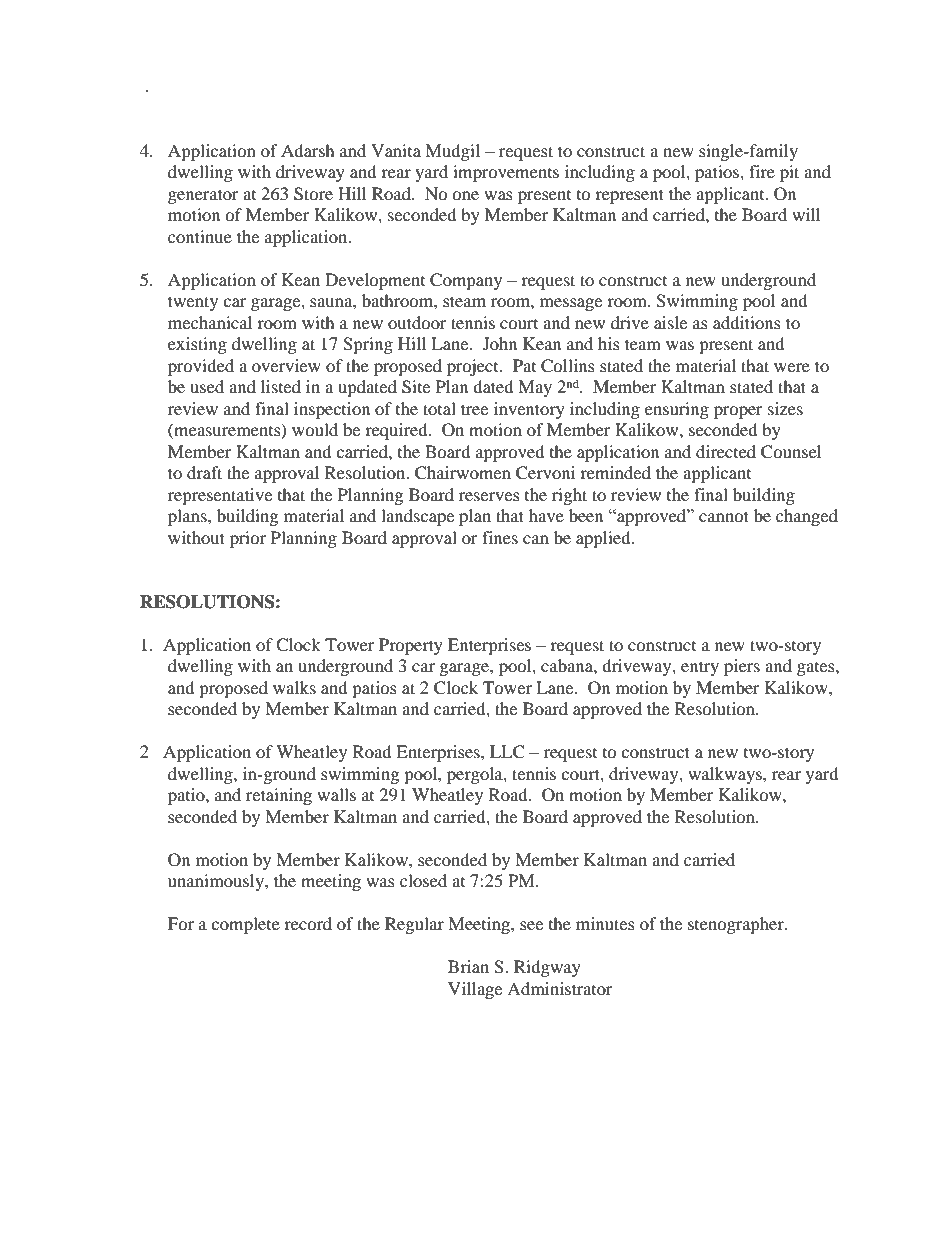 This image has height=1233, width=952. What do you see at coordinates (724, 516) in the image?
I see `cannot` at bounding box center [724, 516].
